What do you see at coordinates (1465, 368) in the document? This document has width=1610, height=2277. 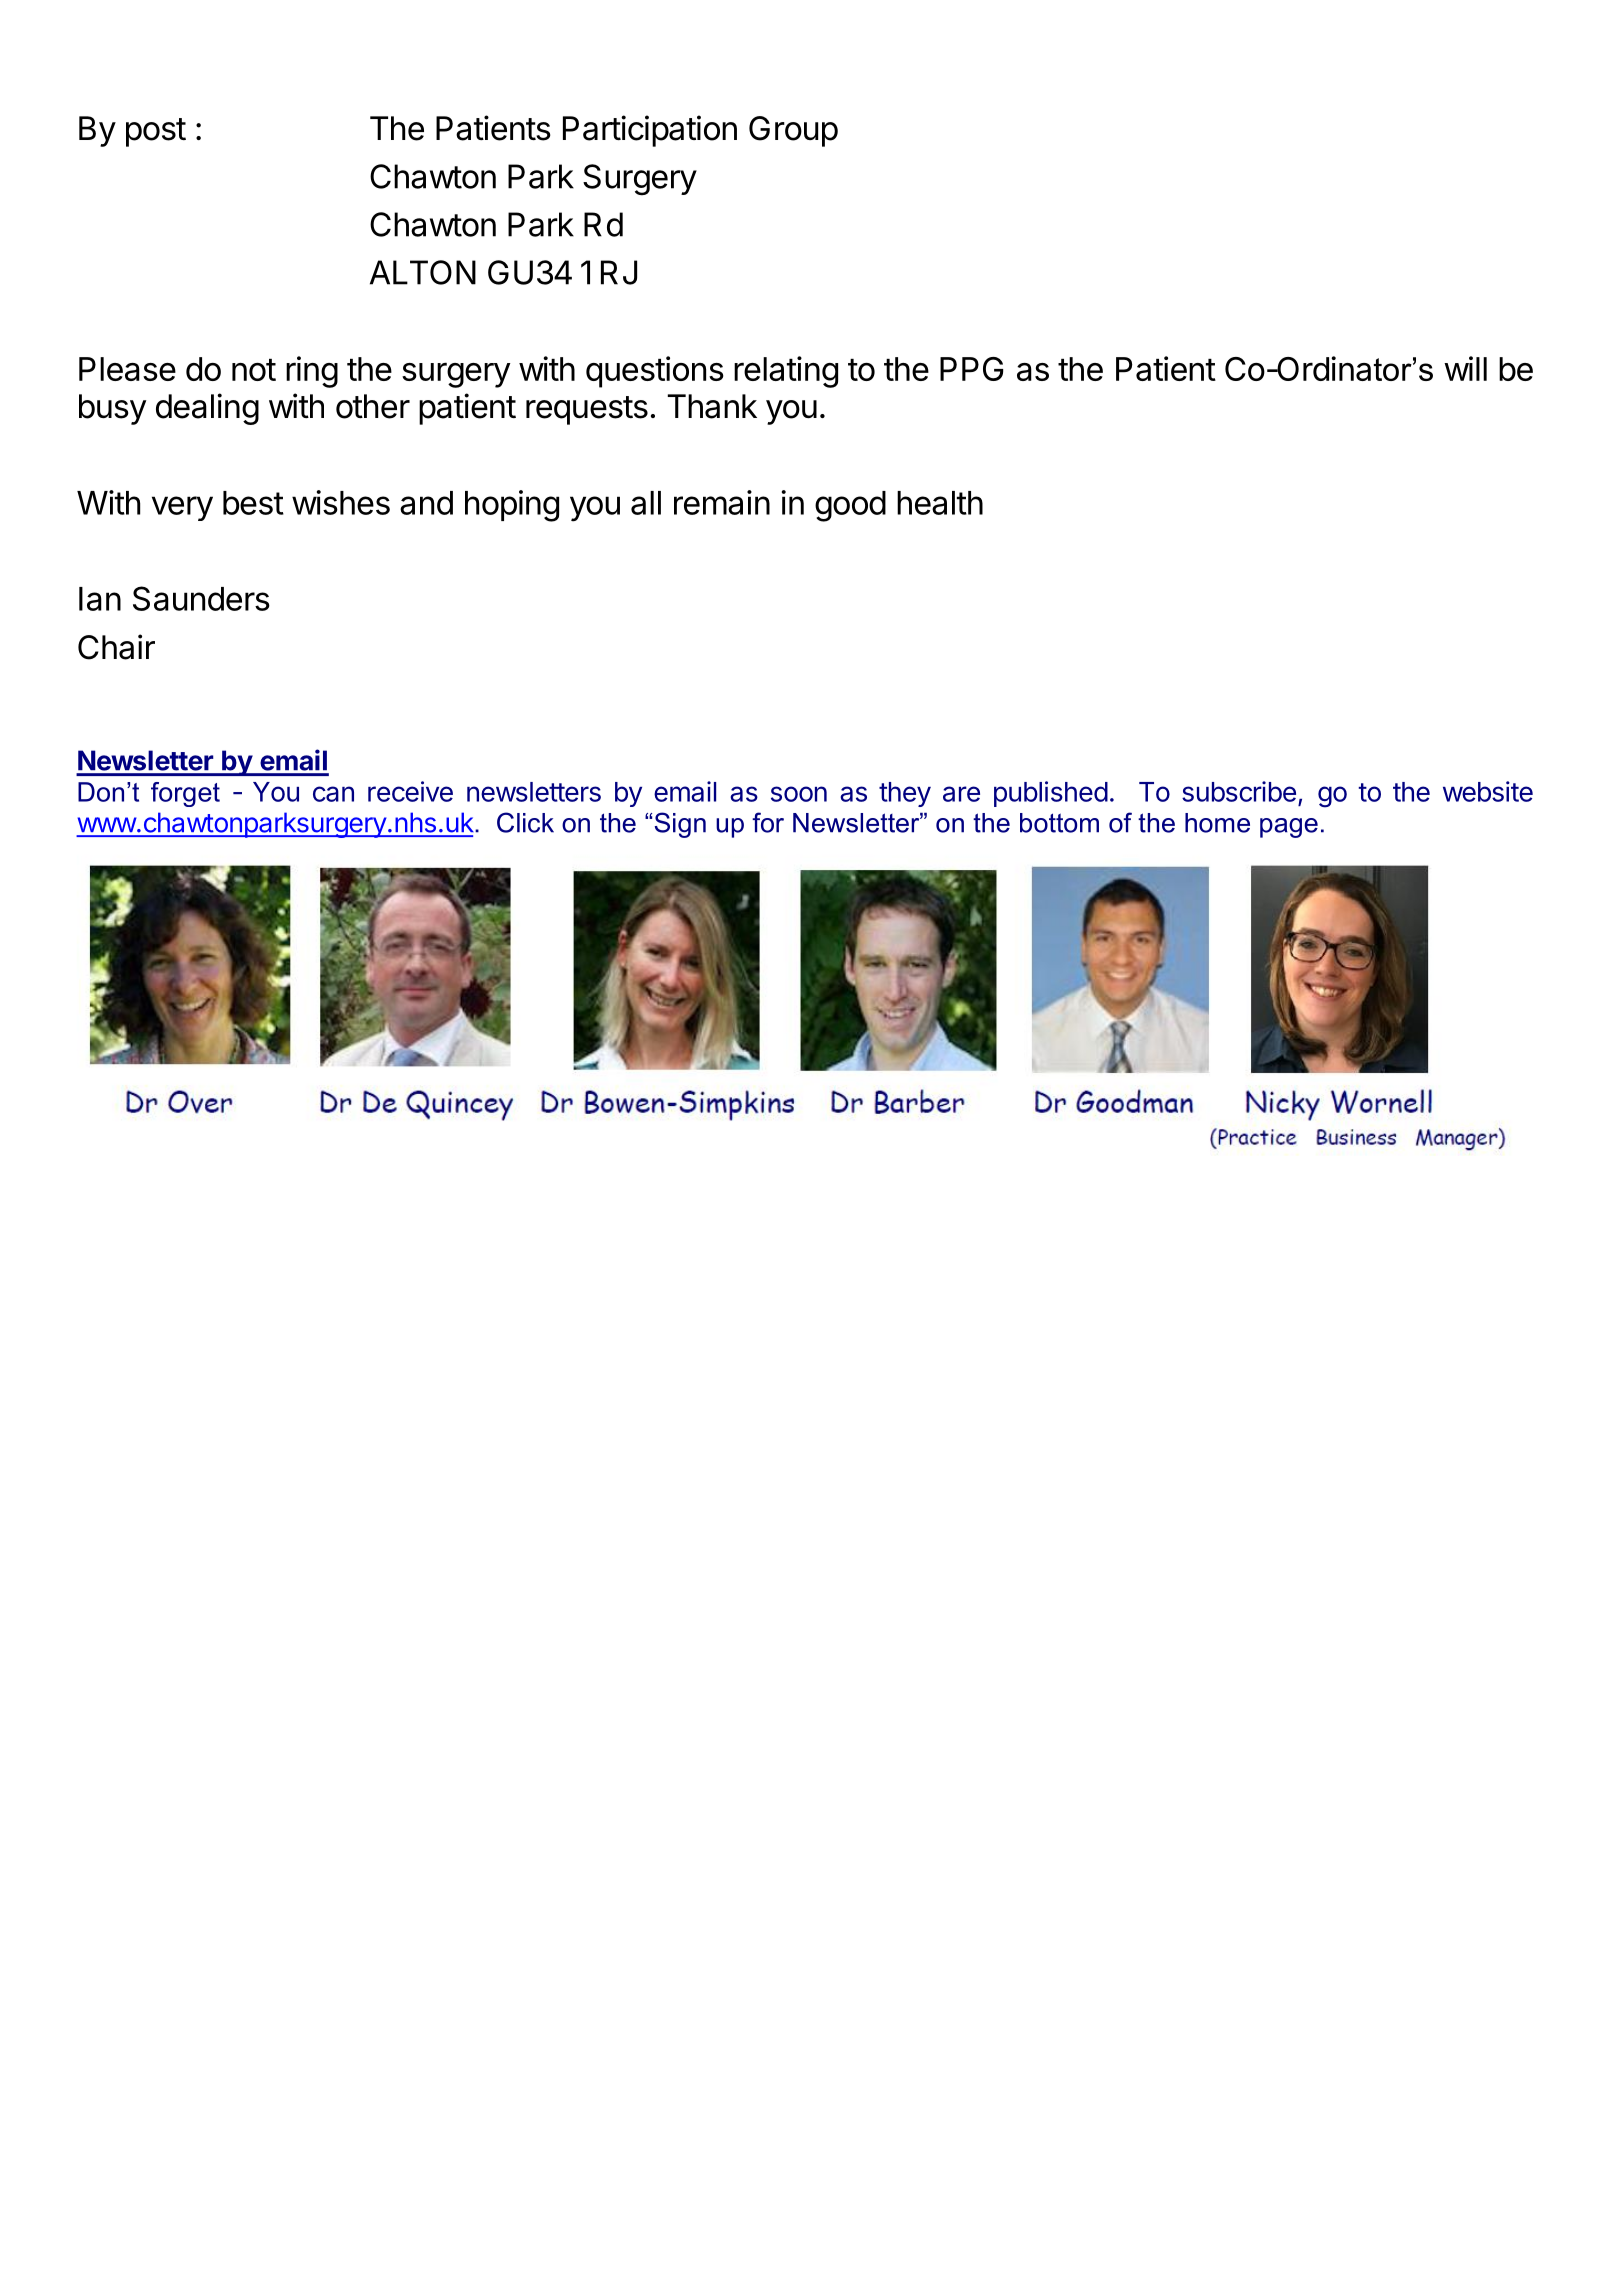 I see `will` at bounding box center [1465, 368].
